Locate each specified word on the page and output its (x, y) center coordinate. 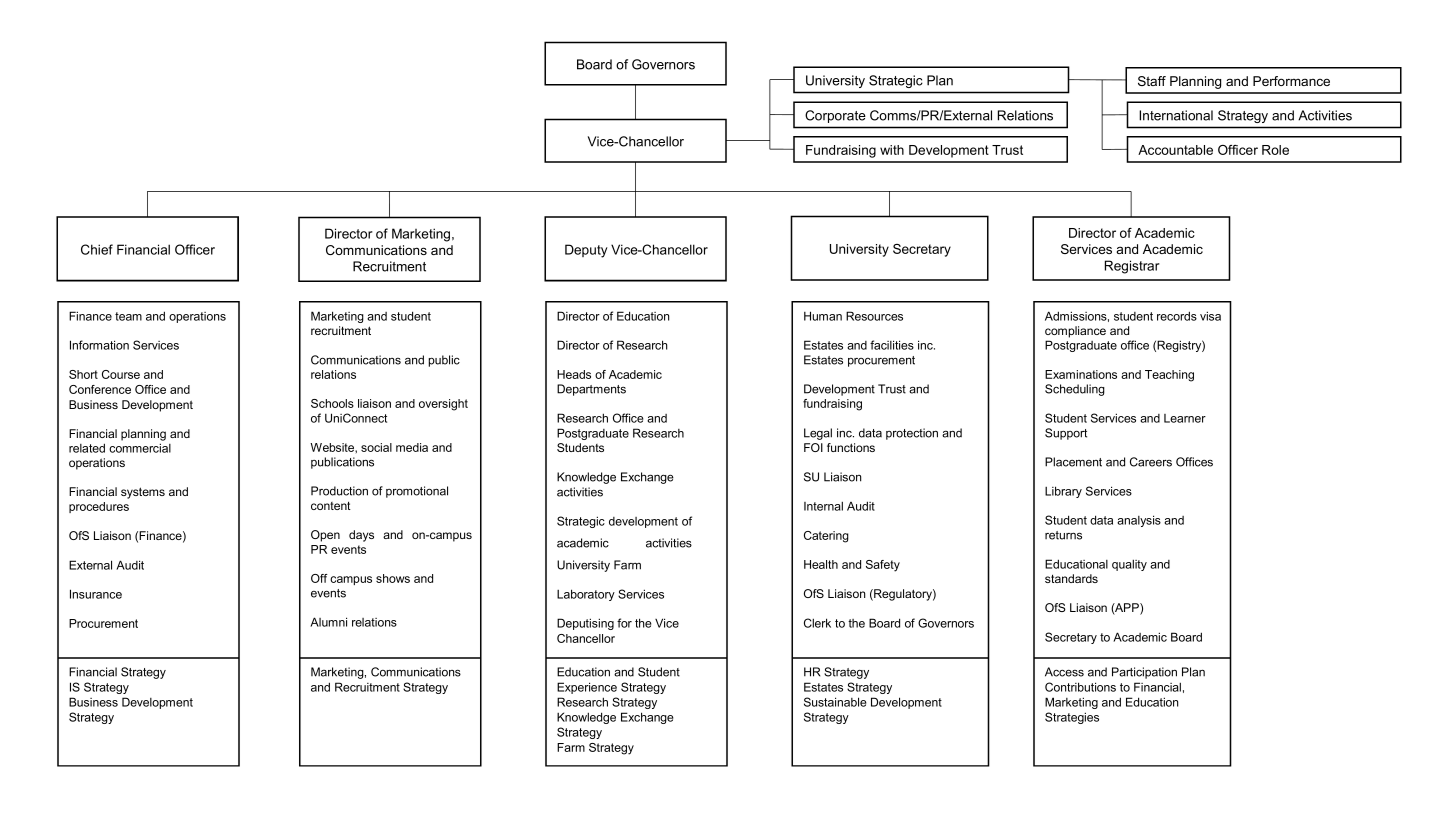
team (128, 316)
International (1176, 115)
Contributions (1080, 687)
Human (823, 316)
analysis (1139, 521)
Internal (823, 506)
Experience (587, 688)
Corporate (835, 116)
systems (143, 493)
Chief (97, 249)
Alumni (328, 622)
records (1177, 316)
